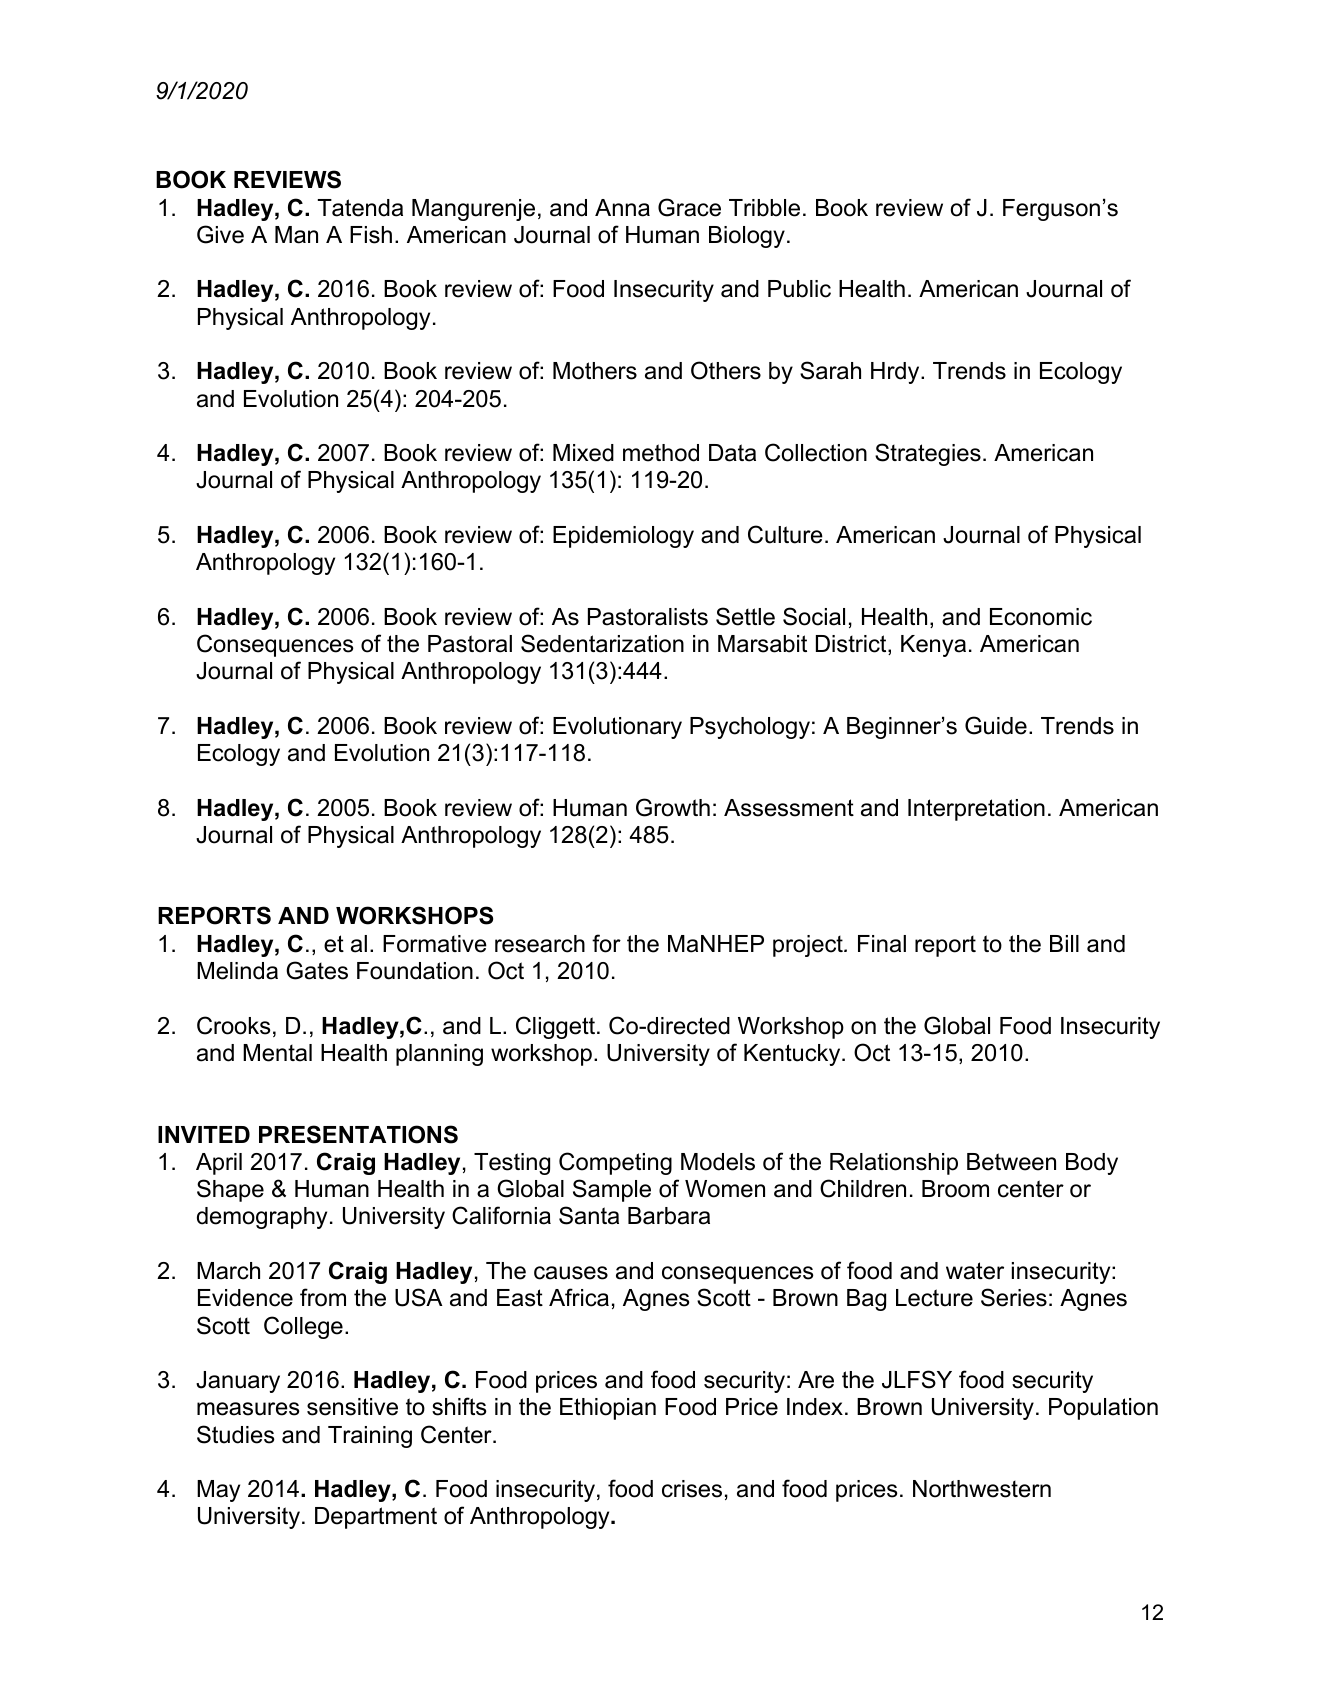  Describe the element at coordinates (370, 1437) in the screenshot. I see `Training` at that location.
